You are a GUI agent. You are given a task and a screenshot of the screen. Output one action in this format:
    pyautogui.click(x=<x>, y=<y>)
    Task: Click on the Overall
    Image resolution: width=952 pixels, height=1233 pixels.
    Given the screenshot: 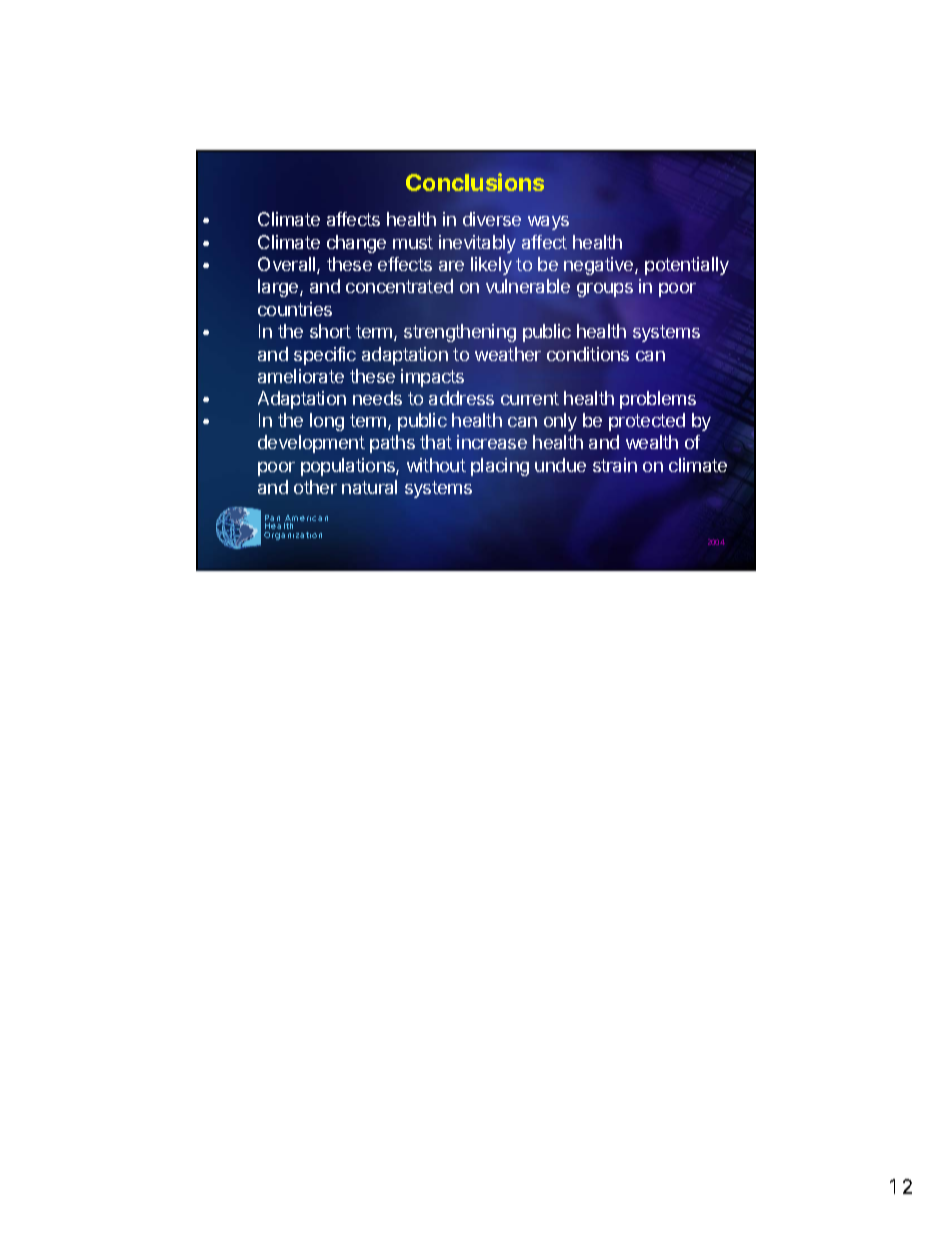 What is the action you would take?
    pyautogui.click(x=288, y=265)
